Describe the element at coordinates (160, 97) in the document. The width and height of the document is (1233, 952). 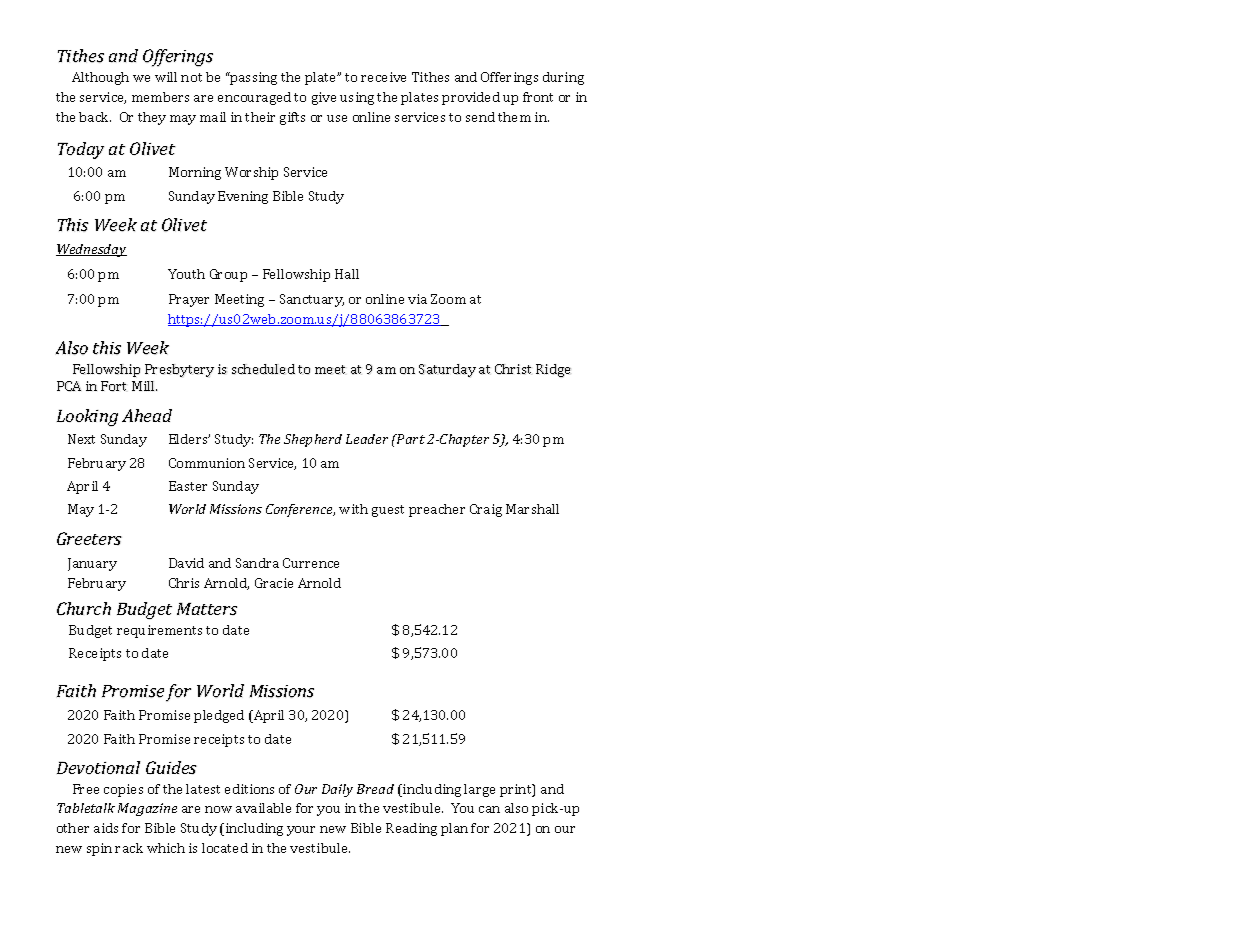
I see `members` at that location.
